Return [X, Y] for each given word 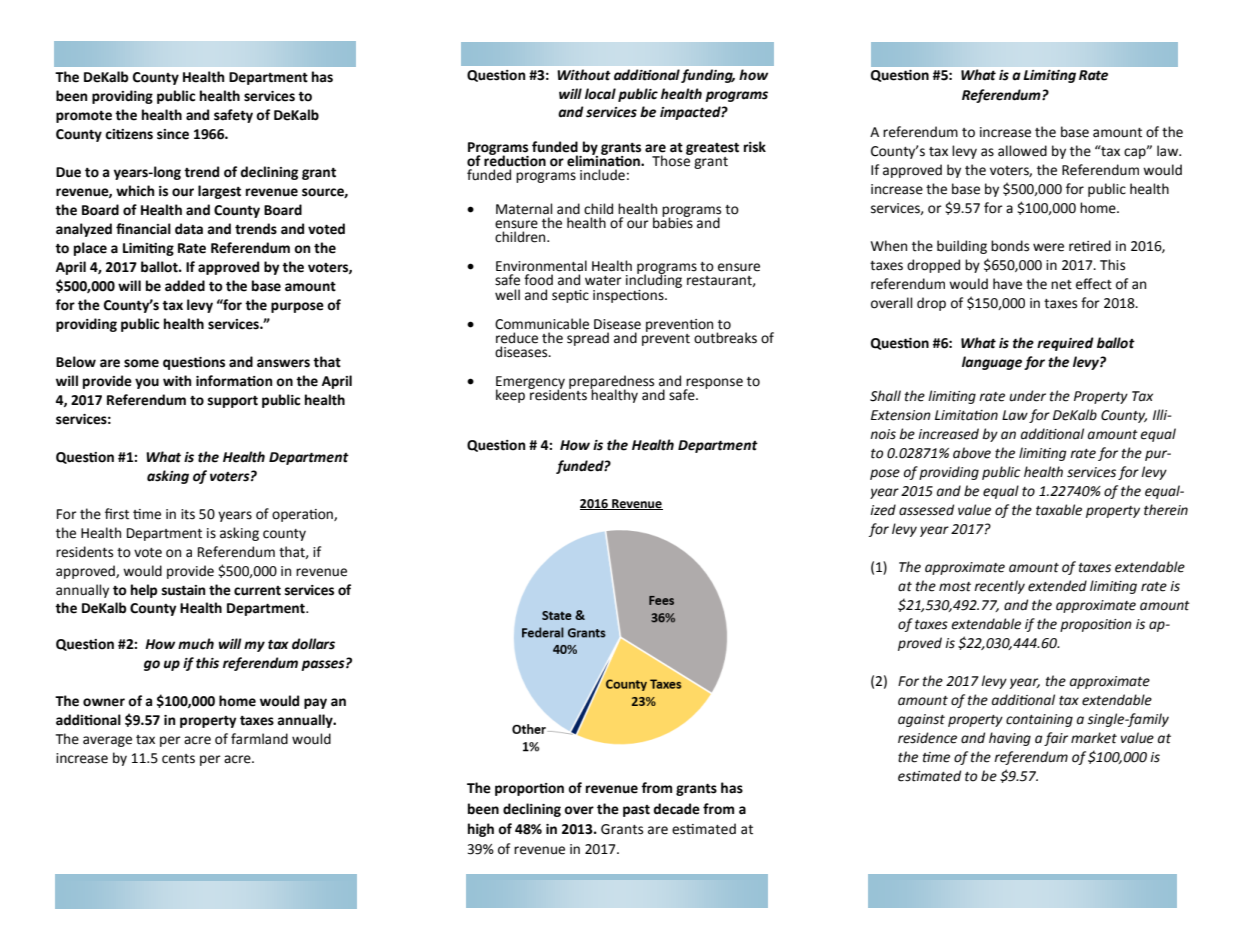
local [600, 94]
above [972, 453]
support [233, 402]
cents [178, 759]
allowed [1022, 151]
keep [510, 396]
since [173, 134]
